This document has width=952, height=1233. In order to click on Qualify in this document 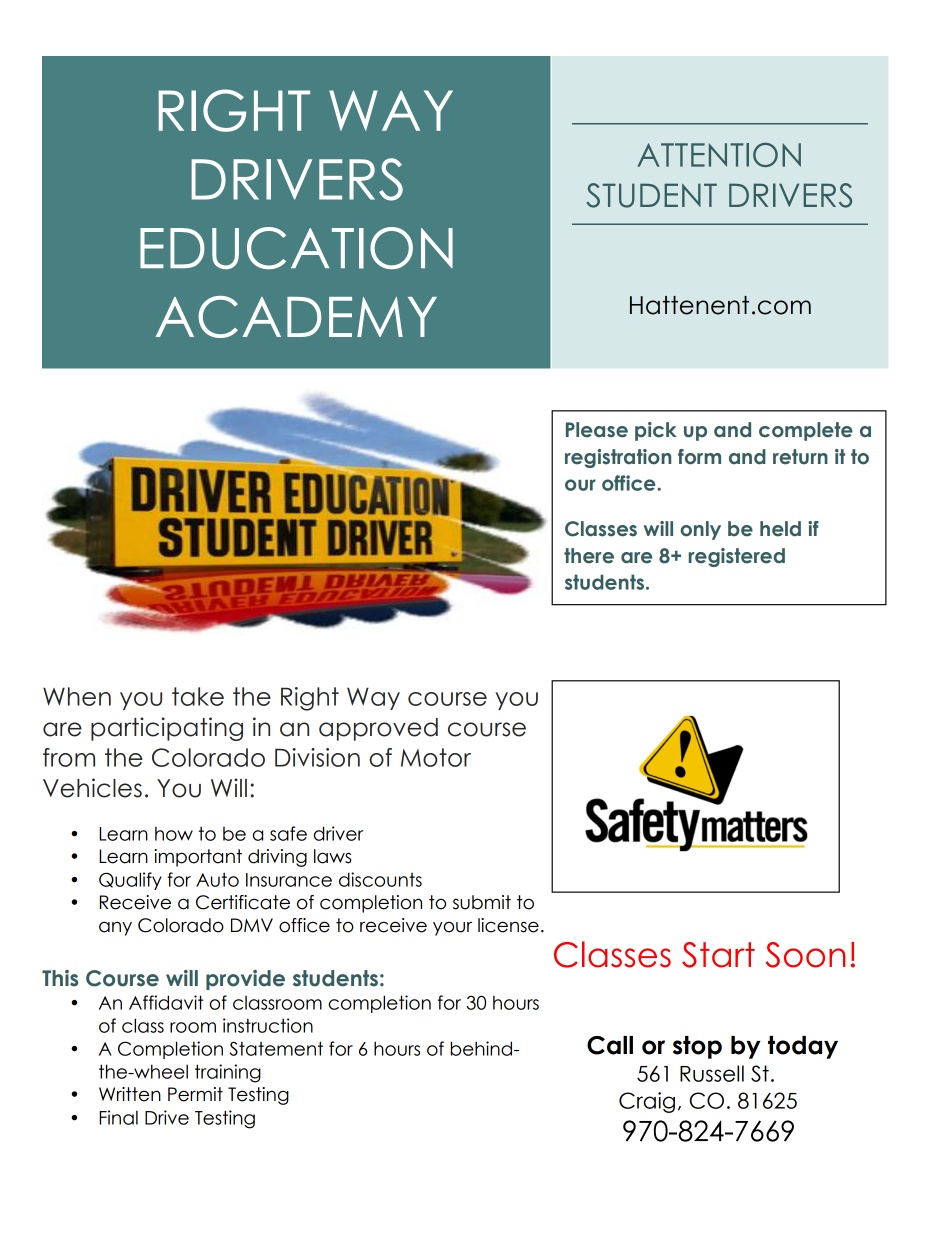, I will do `click(130, 881)`.
